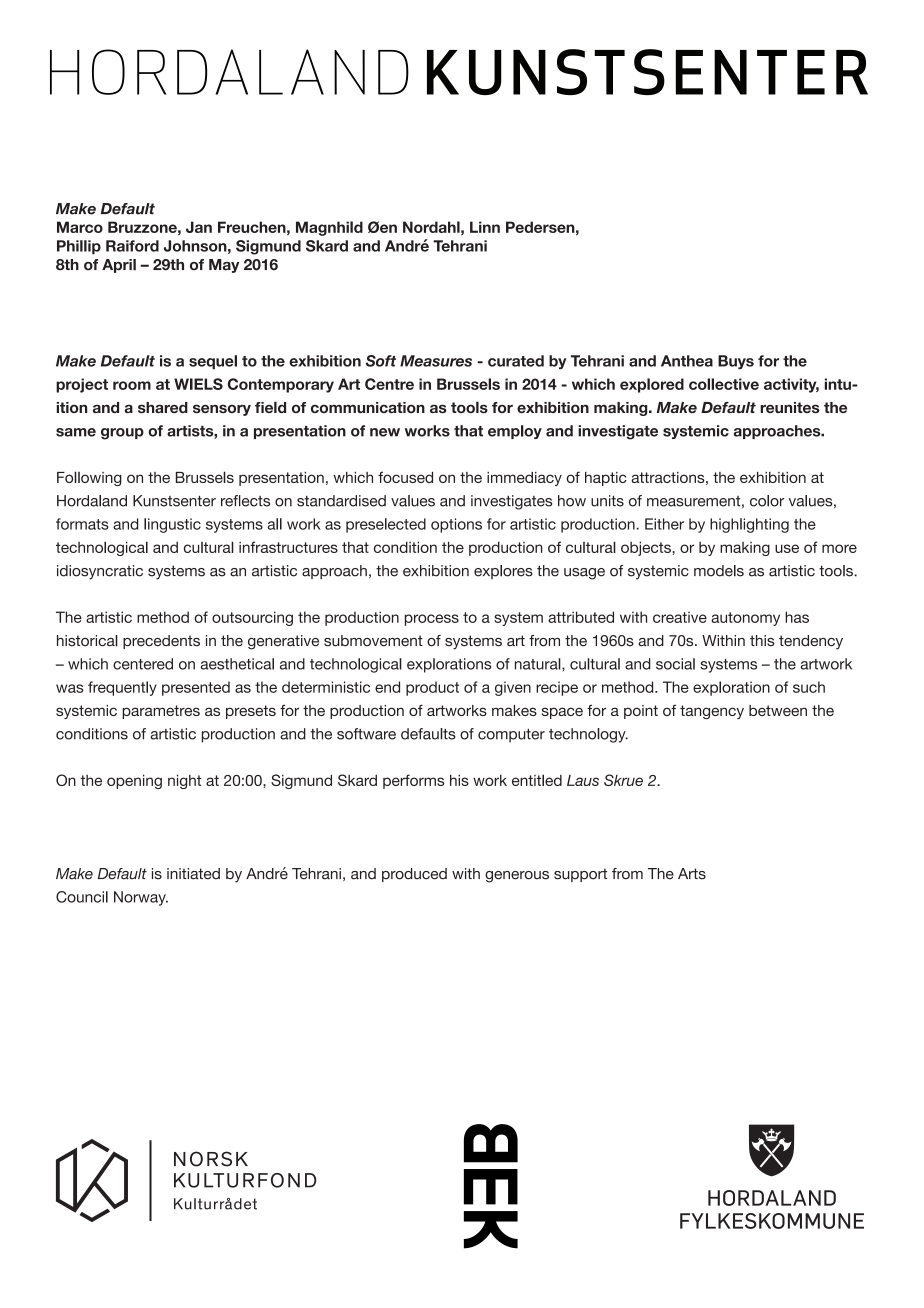  I want to click on initiated, so click(193, 874).
